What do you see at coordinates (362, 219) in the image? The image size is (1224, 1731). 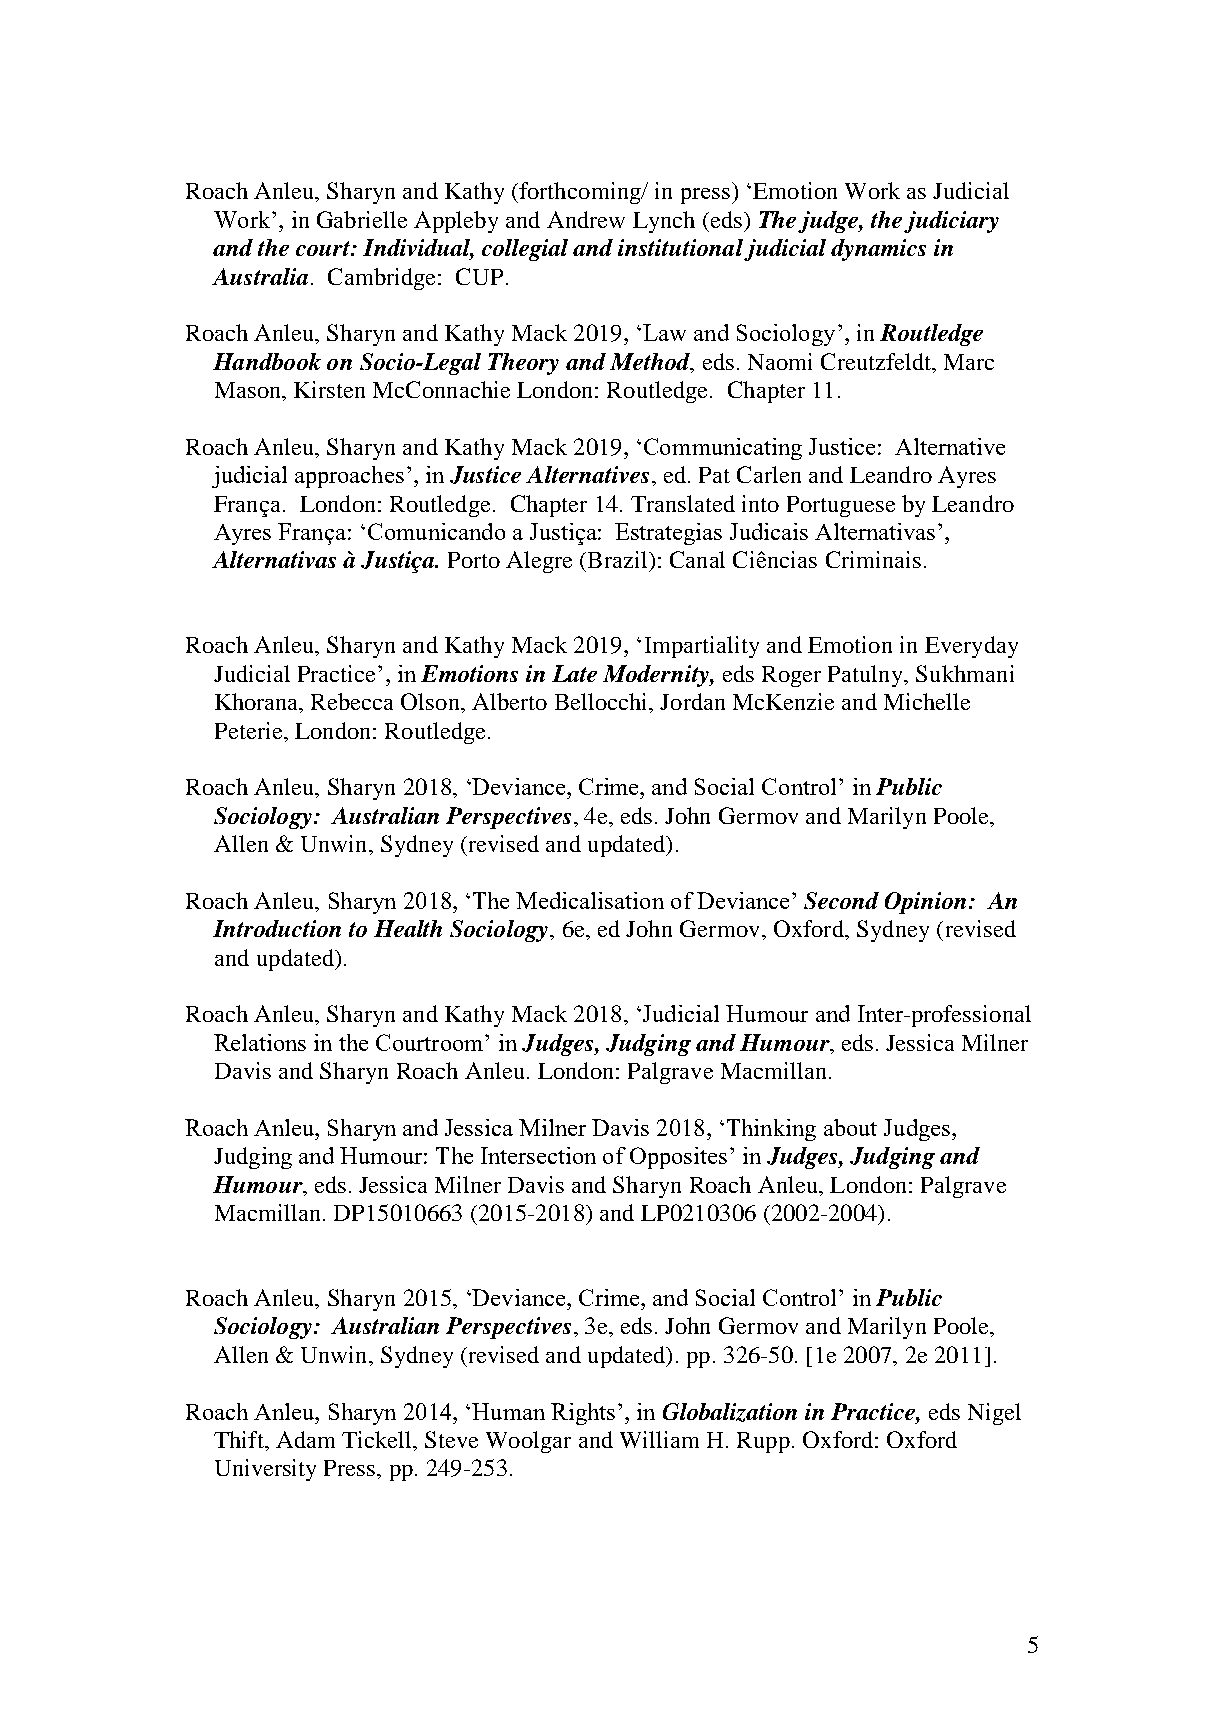 I see `Gabrielle` at bounding box center [362, 219].
